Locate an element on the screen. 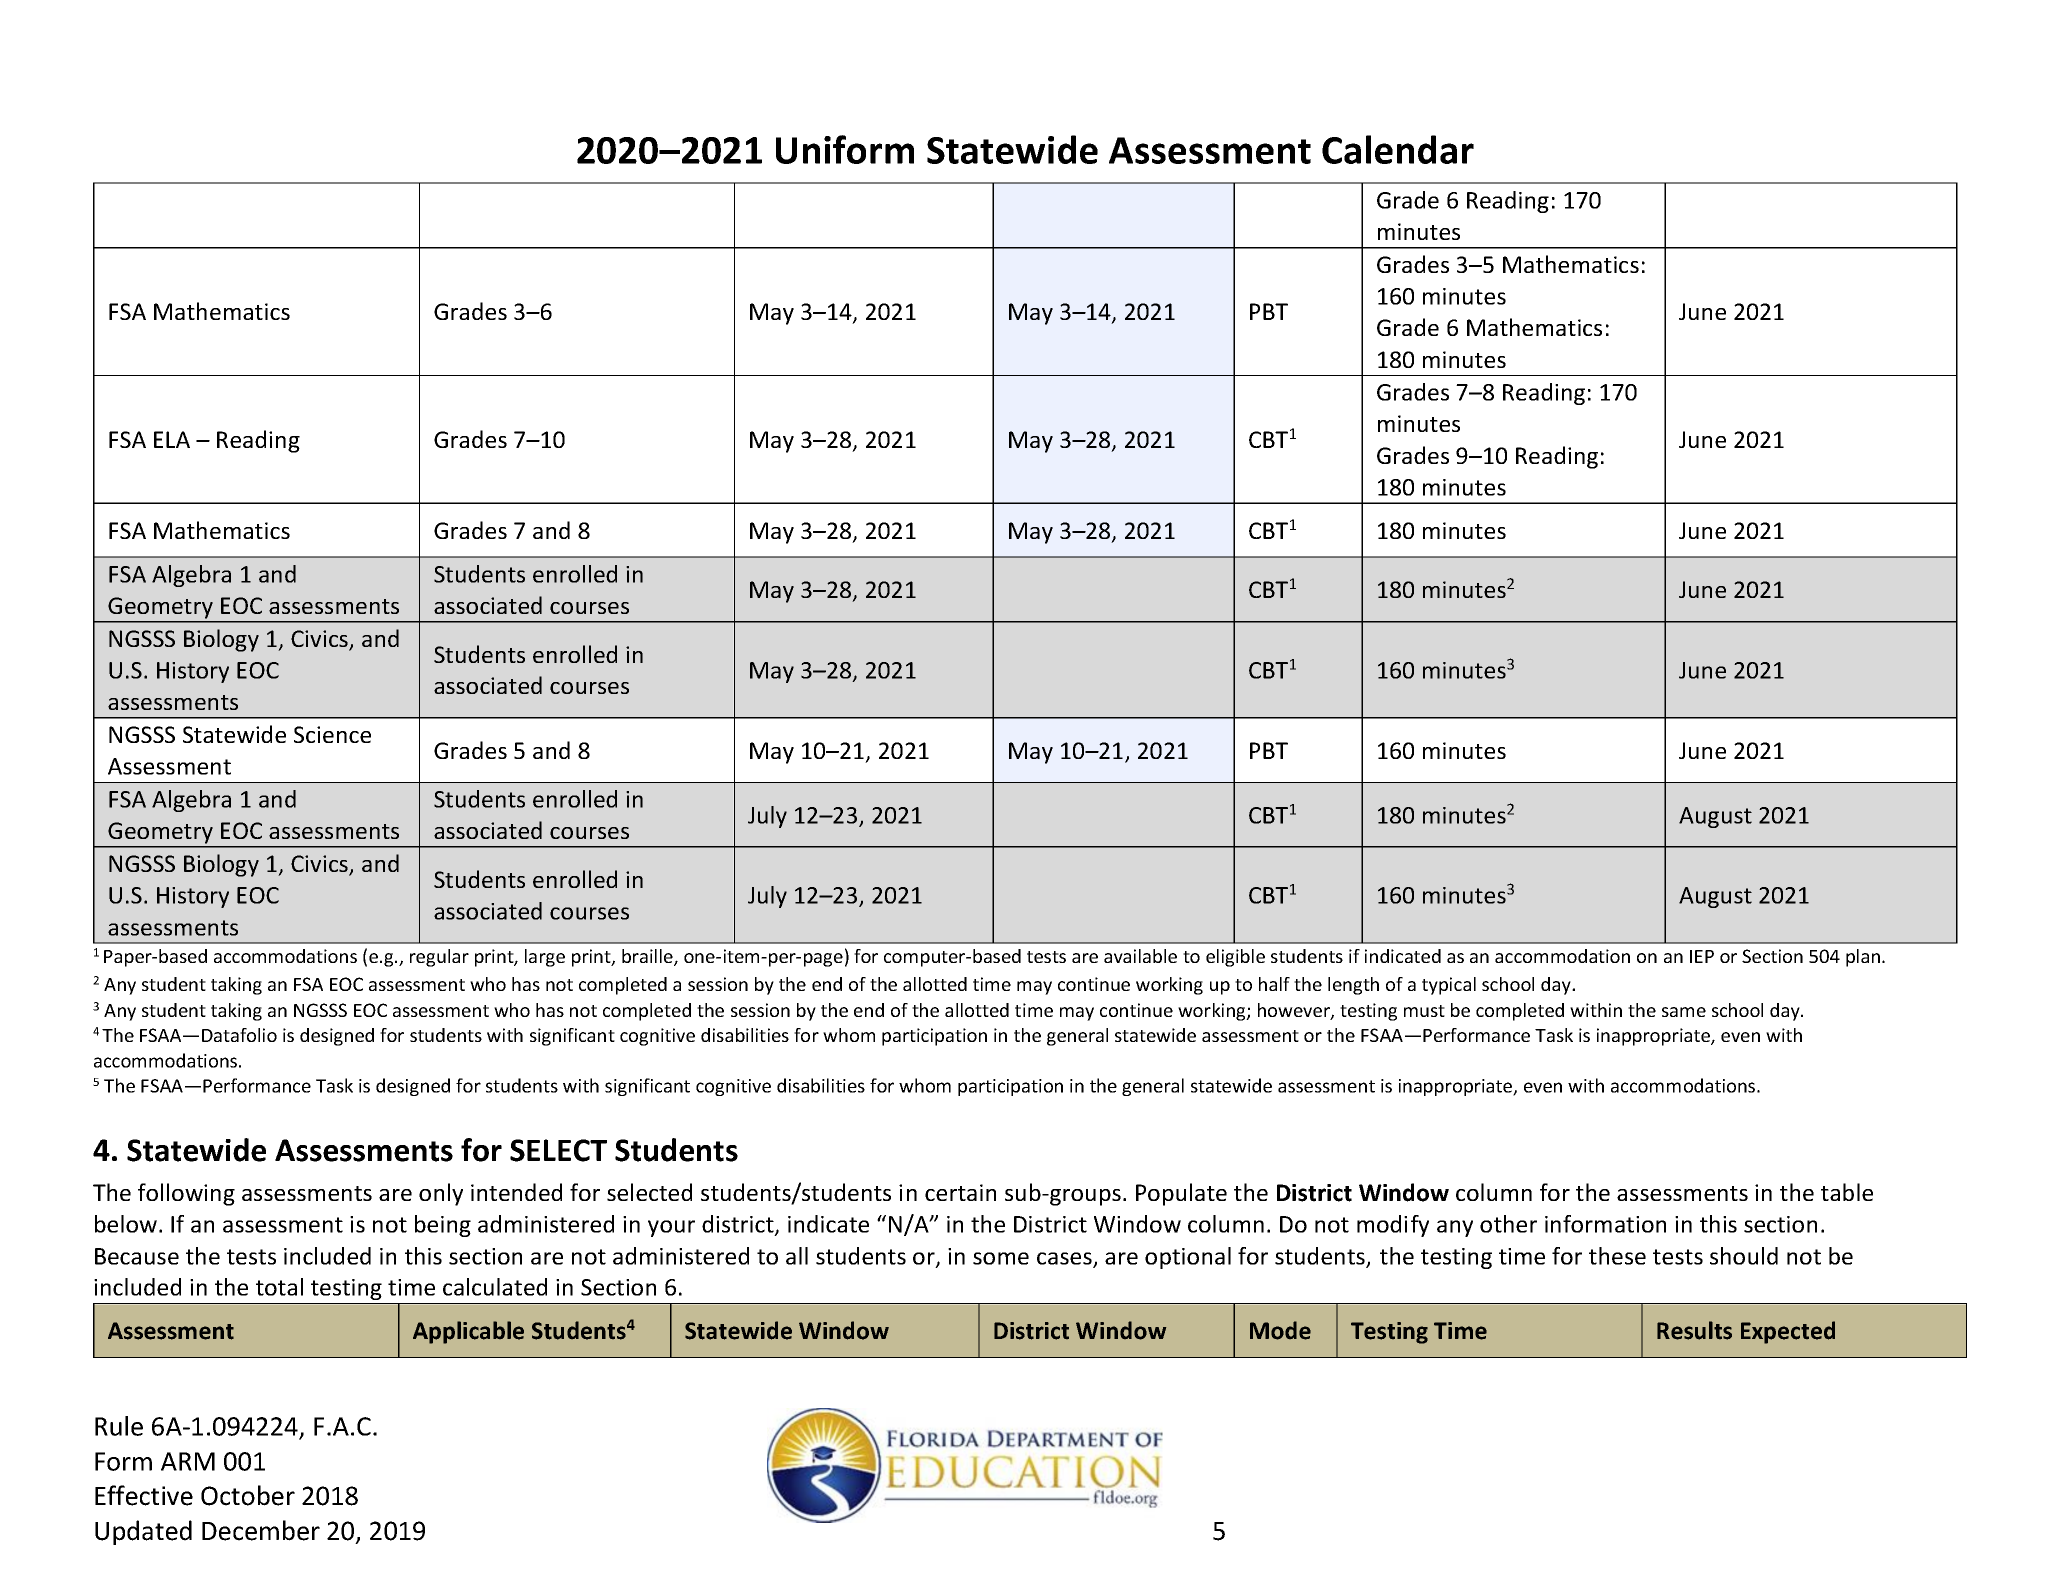 The width and height of the screenshot is (2051, 1585). regular is located at coordinates (439, 958).
